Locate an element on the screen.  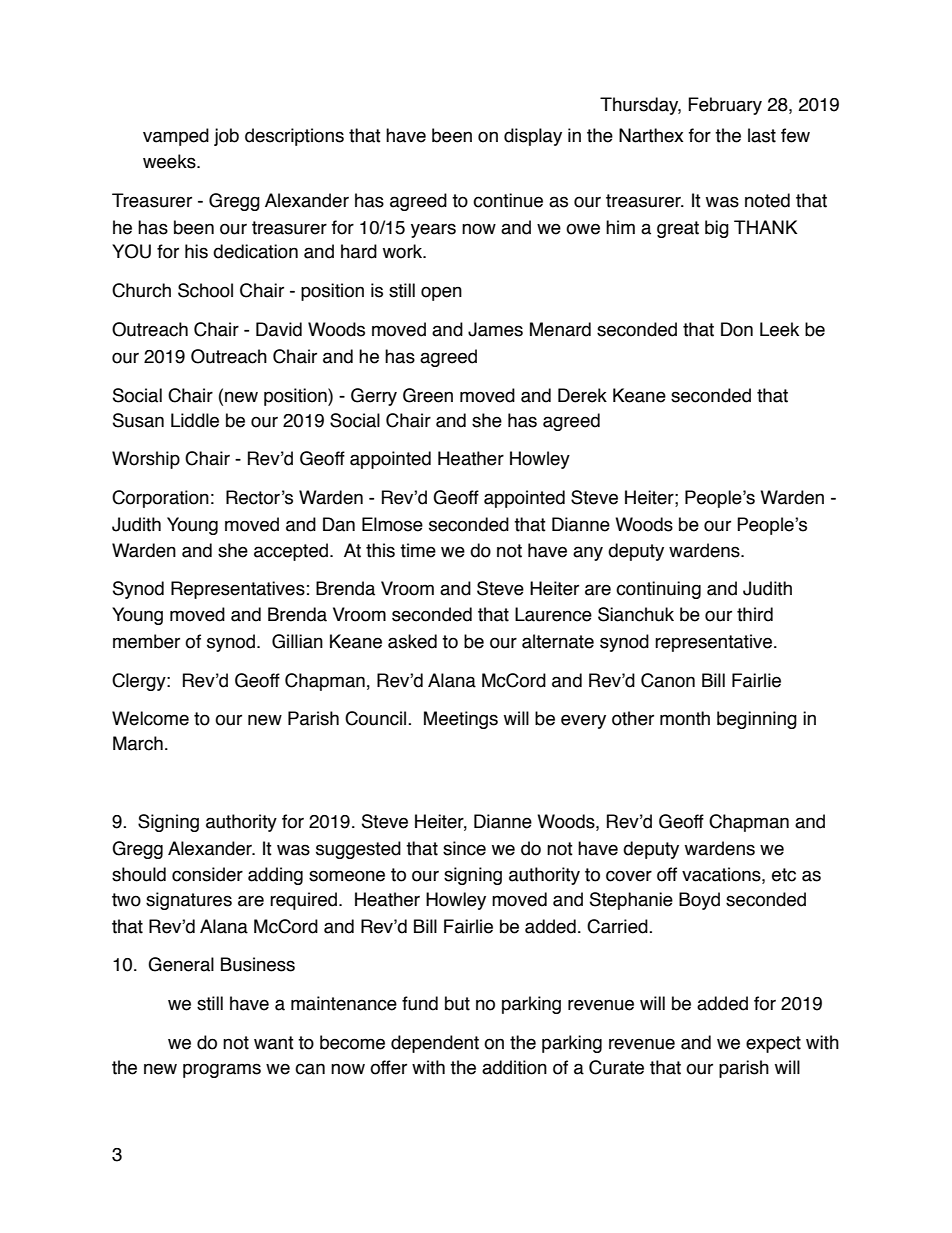
February is located at coordinates (725, 106).
